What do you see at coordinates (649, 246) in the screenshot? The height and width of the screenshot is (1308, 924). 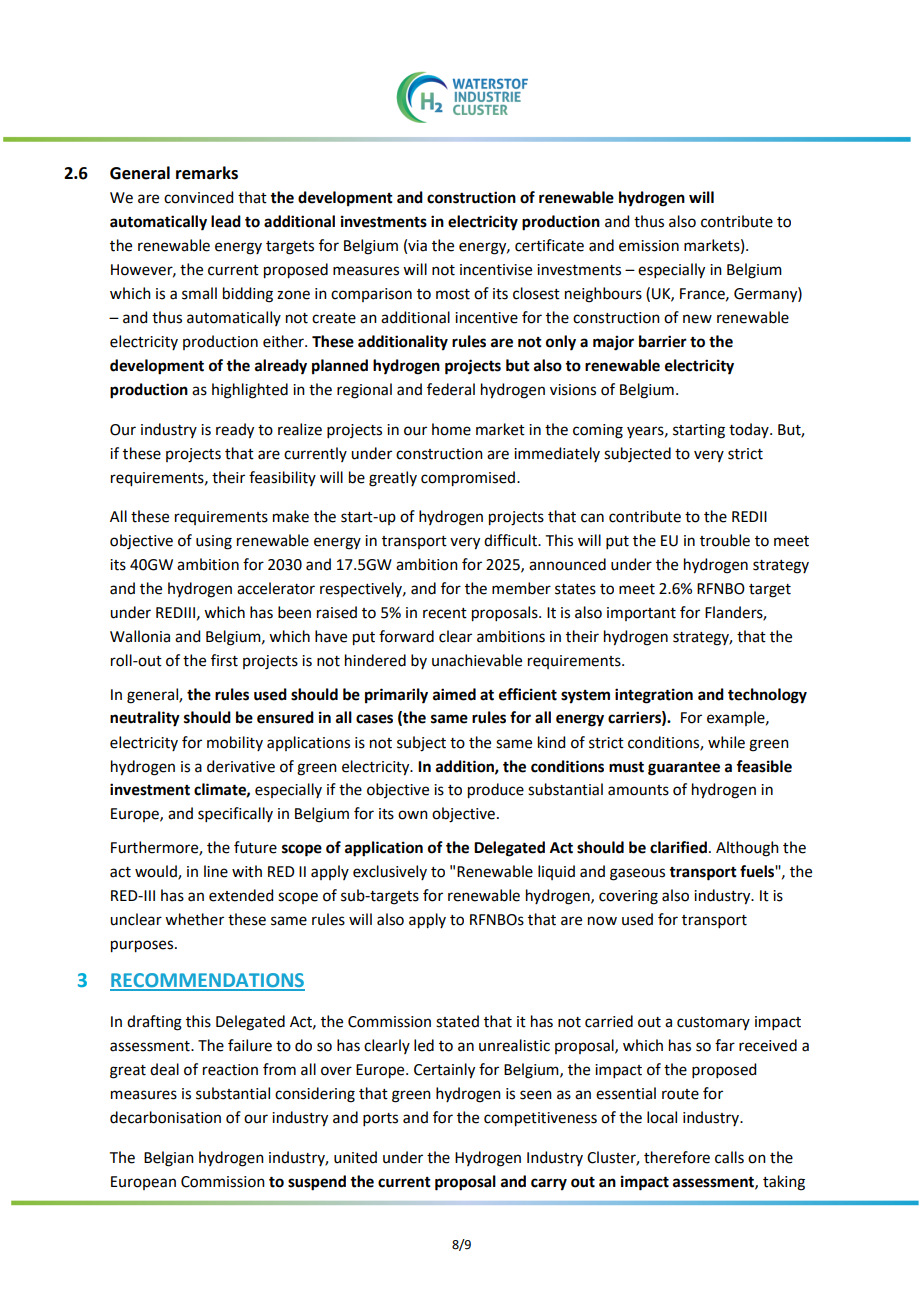 I see `emission` at bounding box center [649, 246].
